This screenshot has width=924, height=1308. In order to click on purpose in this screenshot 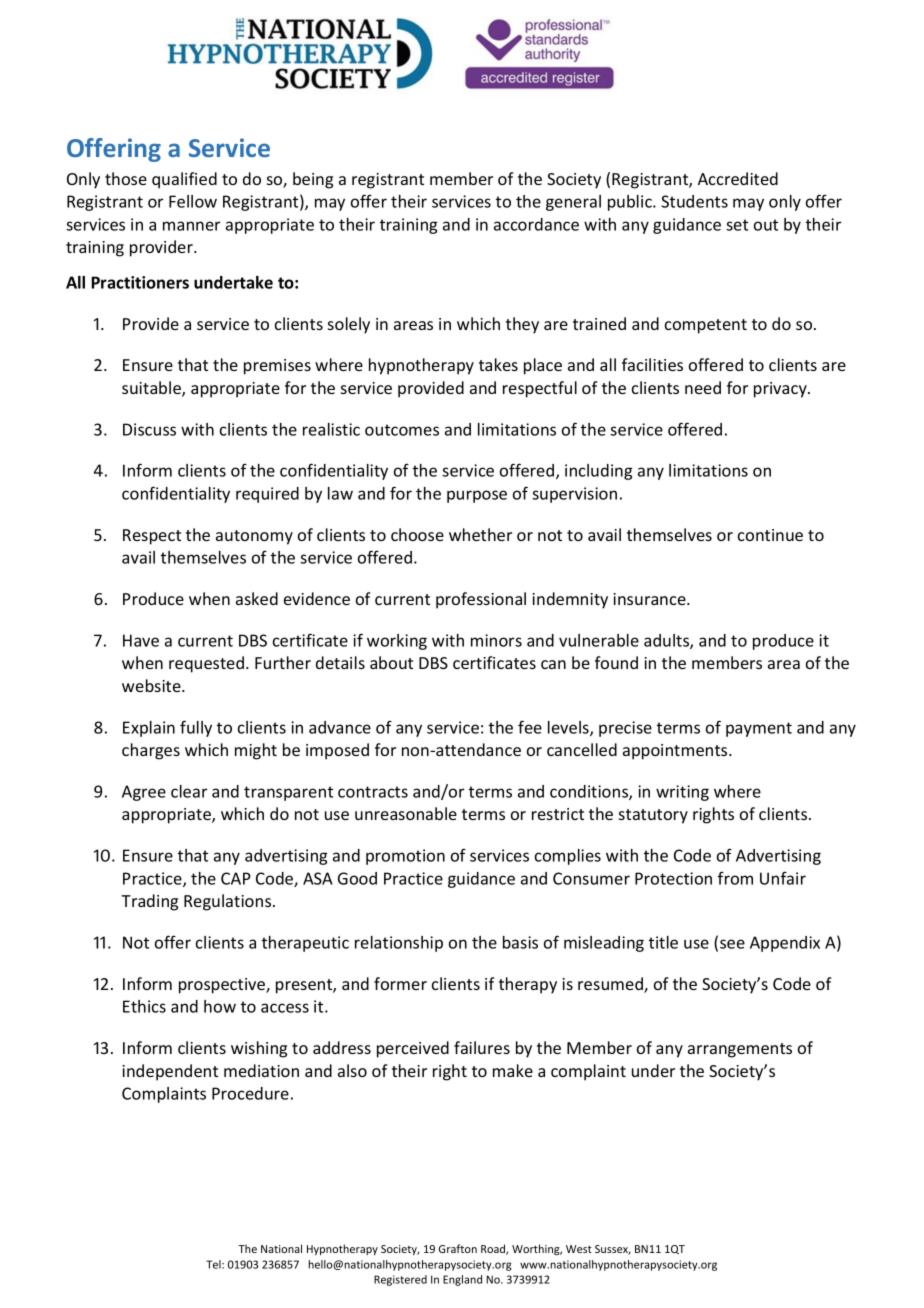, I will do `click(477, 496)`.
